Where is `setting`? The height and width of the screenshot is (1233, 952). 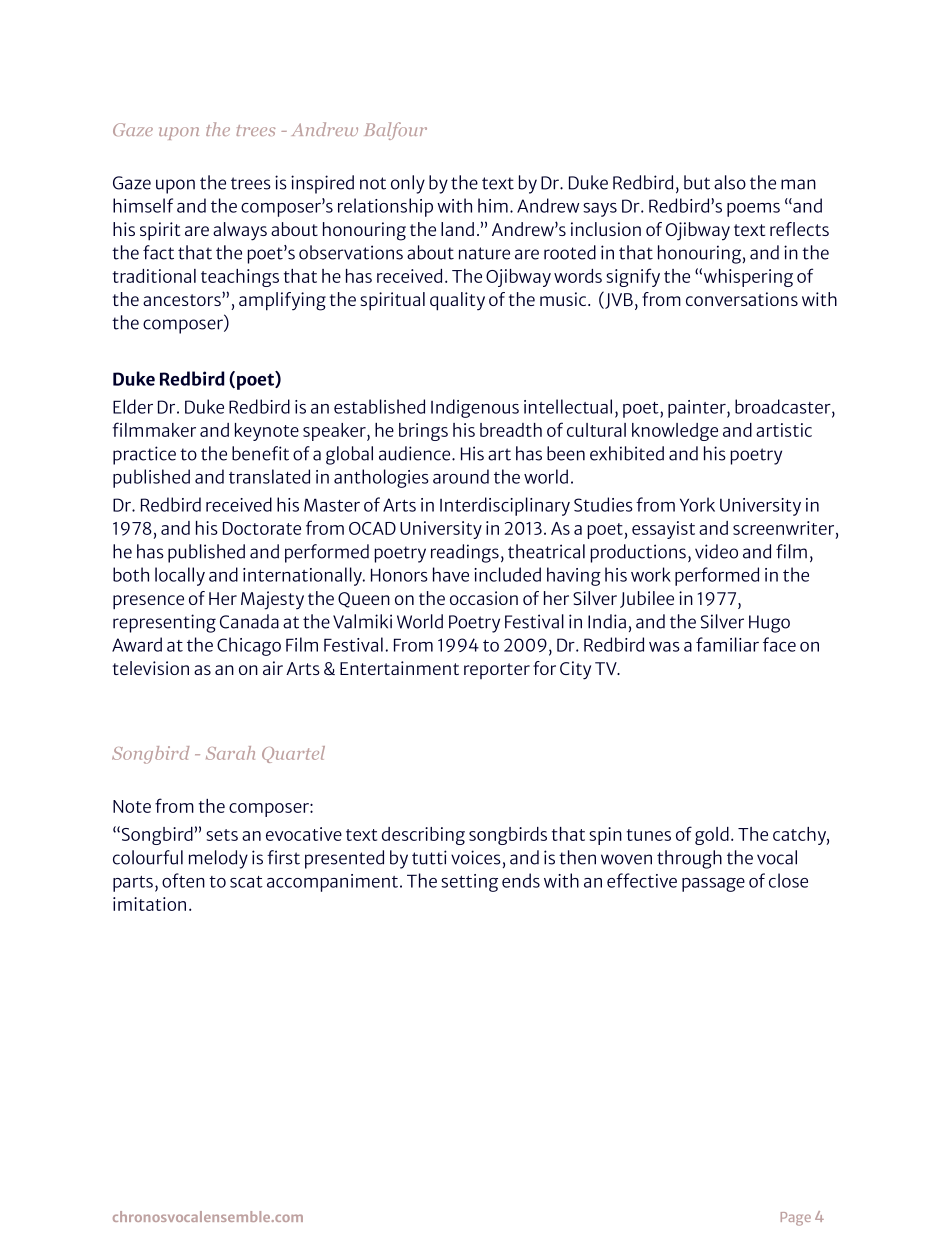 setting is located at coordinates (469, 883).
